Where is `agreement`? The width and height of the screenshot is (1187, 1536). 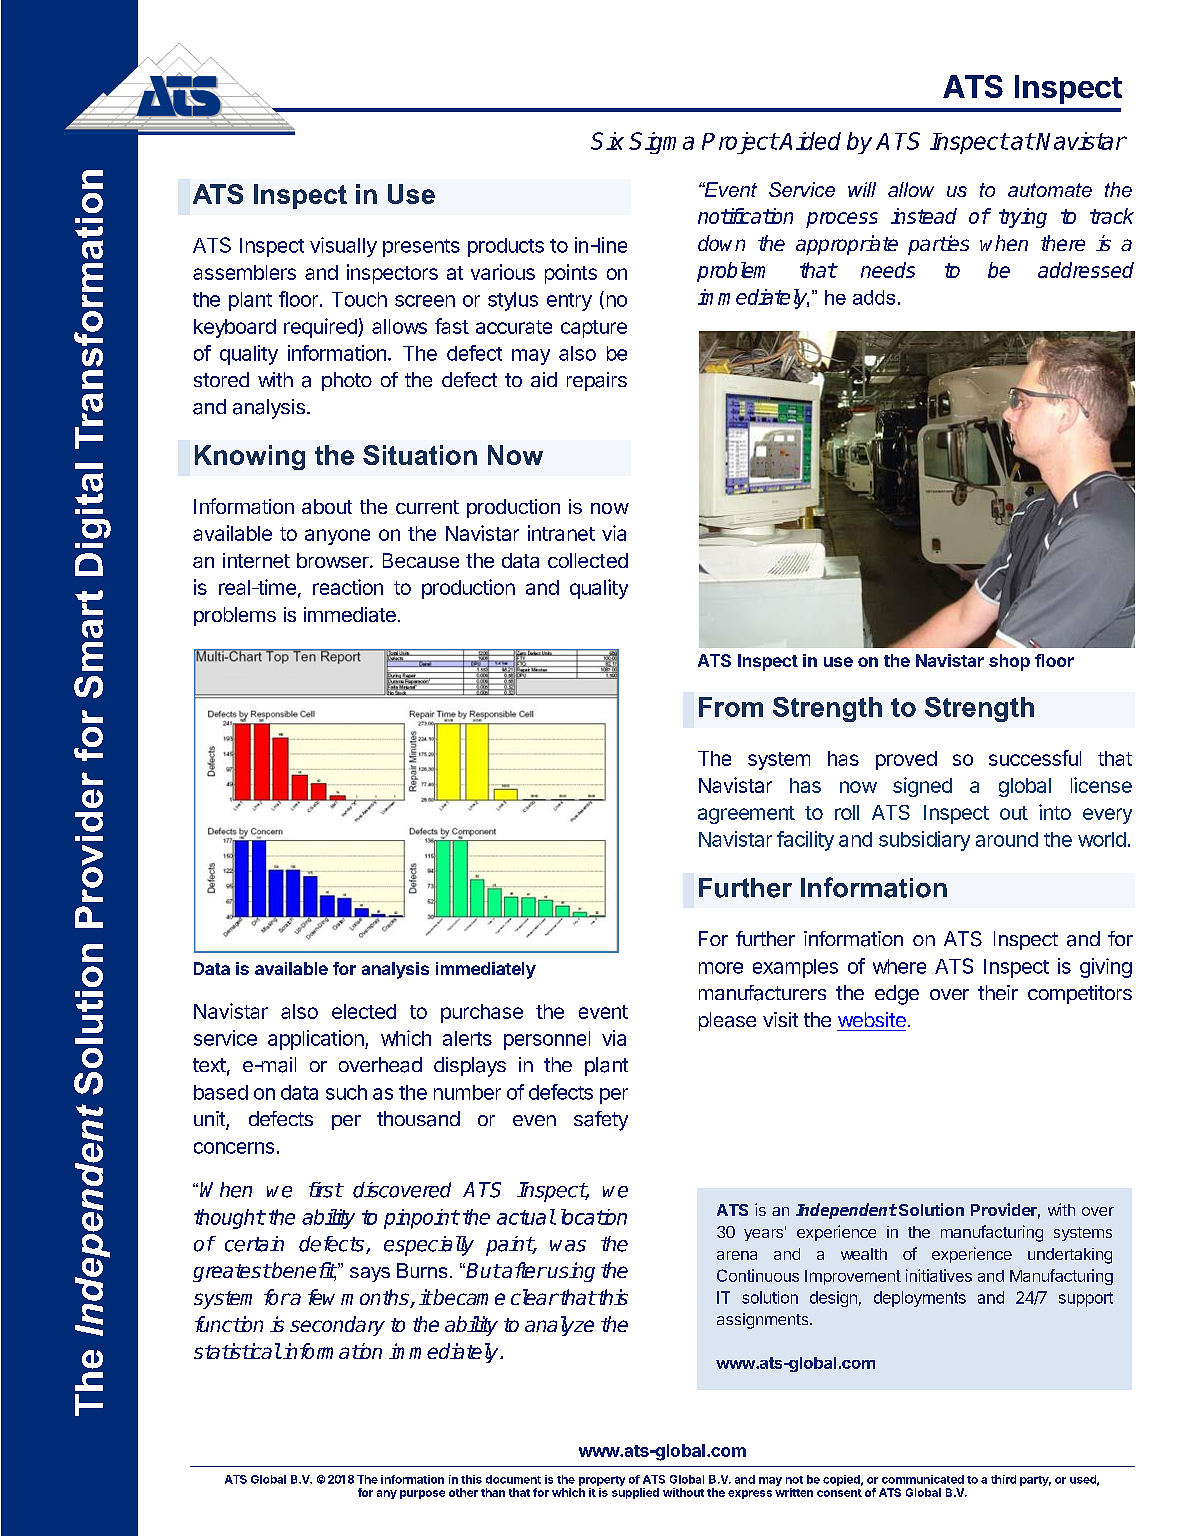 agreement is located at coordinates (746, 815).
